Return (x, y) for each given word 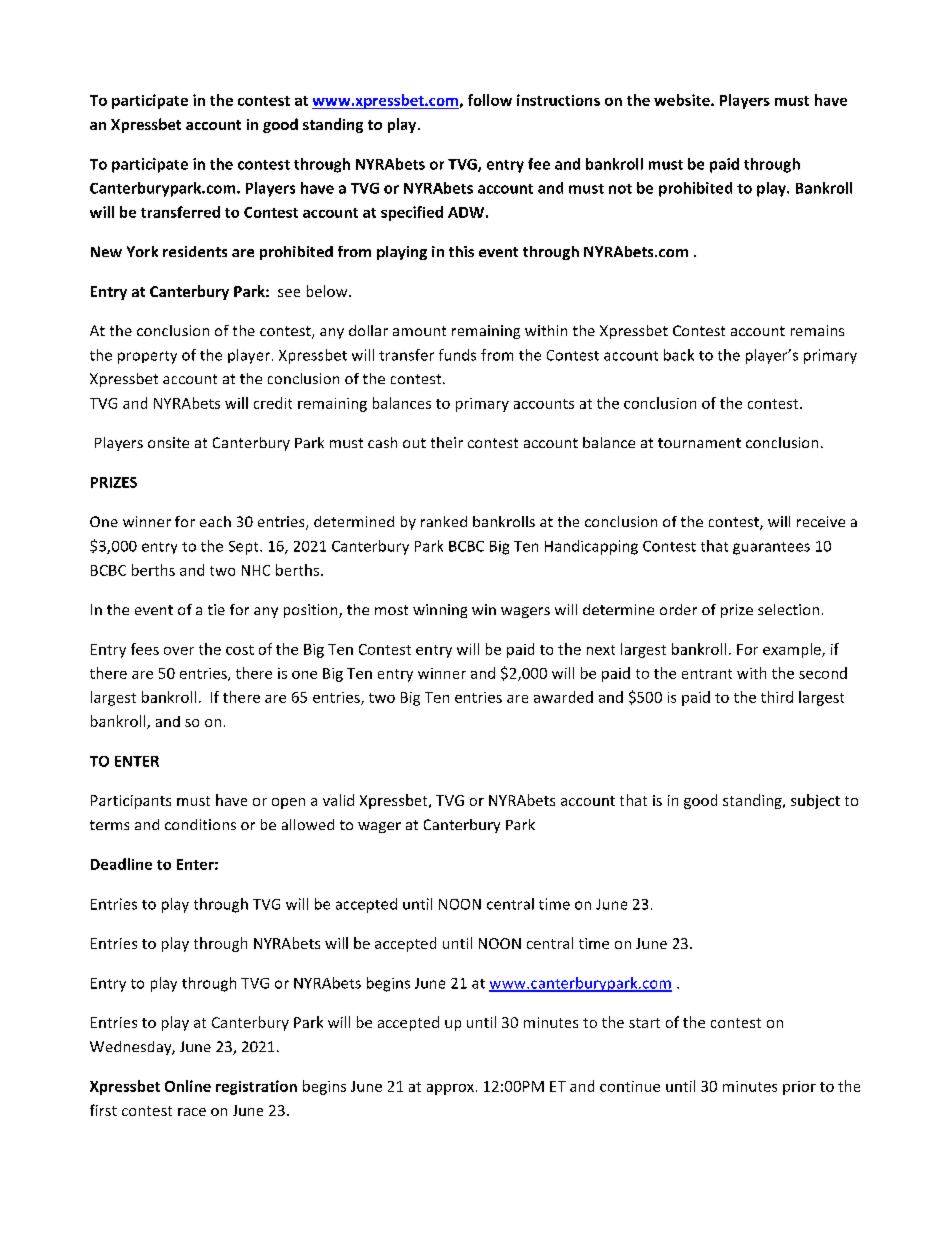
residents (195, 251)
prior (799, 1088)
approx (450, 1089)
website (683, 100)
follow (490, 100)
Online (188, 1086)
